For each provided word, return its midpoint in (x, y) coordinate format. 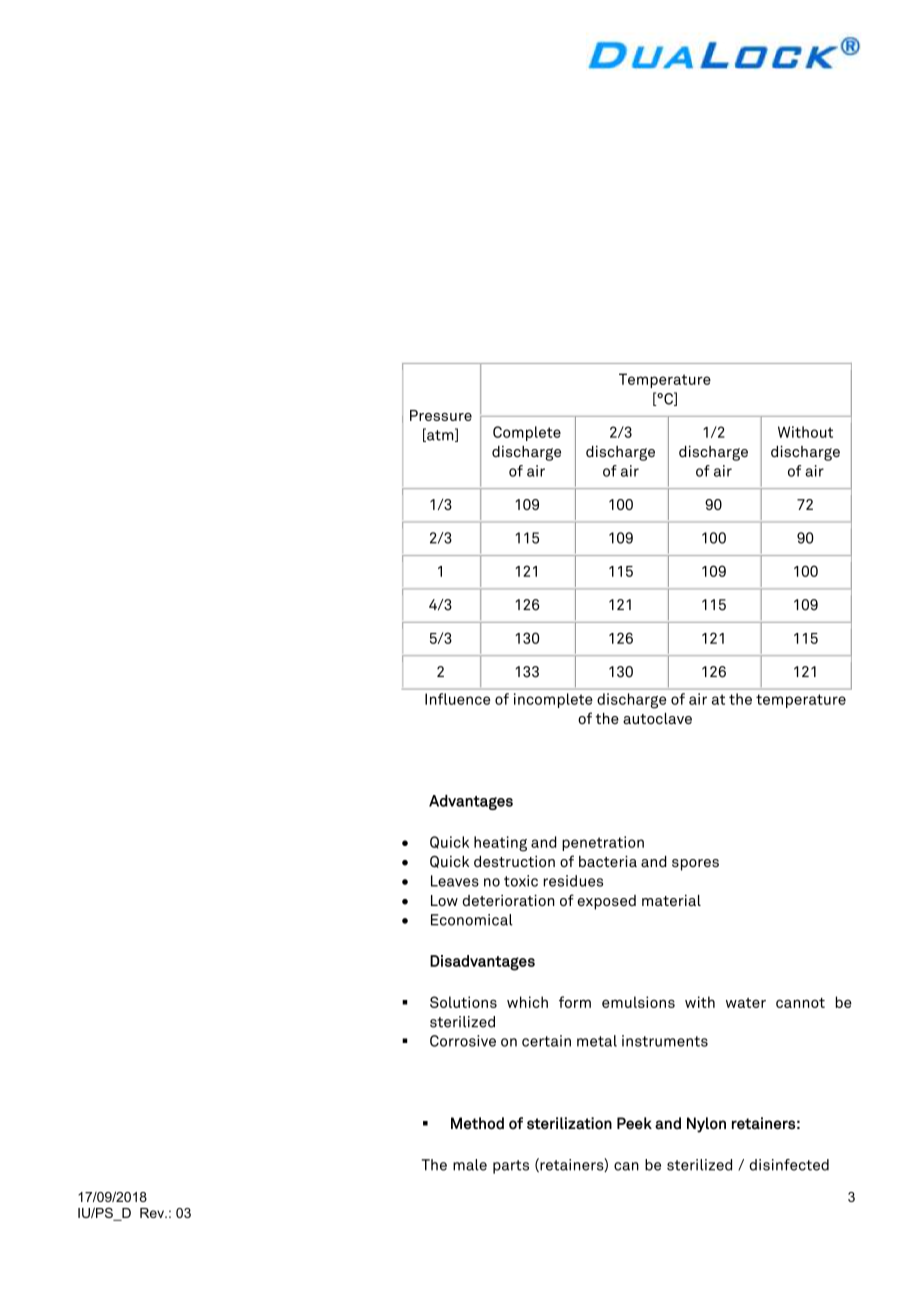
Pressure (441, 415)
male (470, 1165)
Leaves (455, 881)
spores (695, 865)
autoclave (657, 718)
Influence (457, 699)
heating (500, 844)
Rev (153, 1213)
